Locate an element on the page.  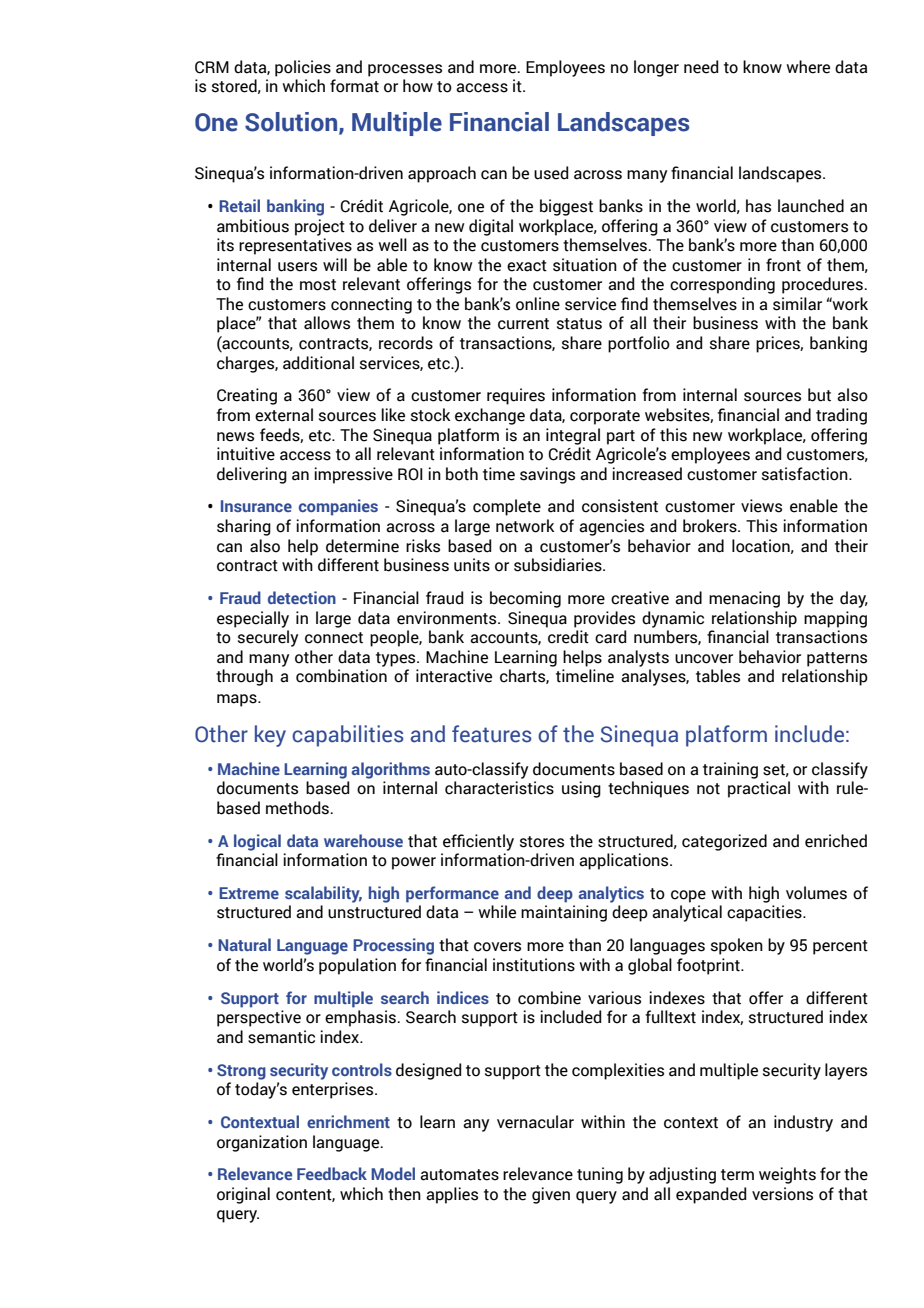
intuitive is located at coordinates (246, 454).
